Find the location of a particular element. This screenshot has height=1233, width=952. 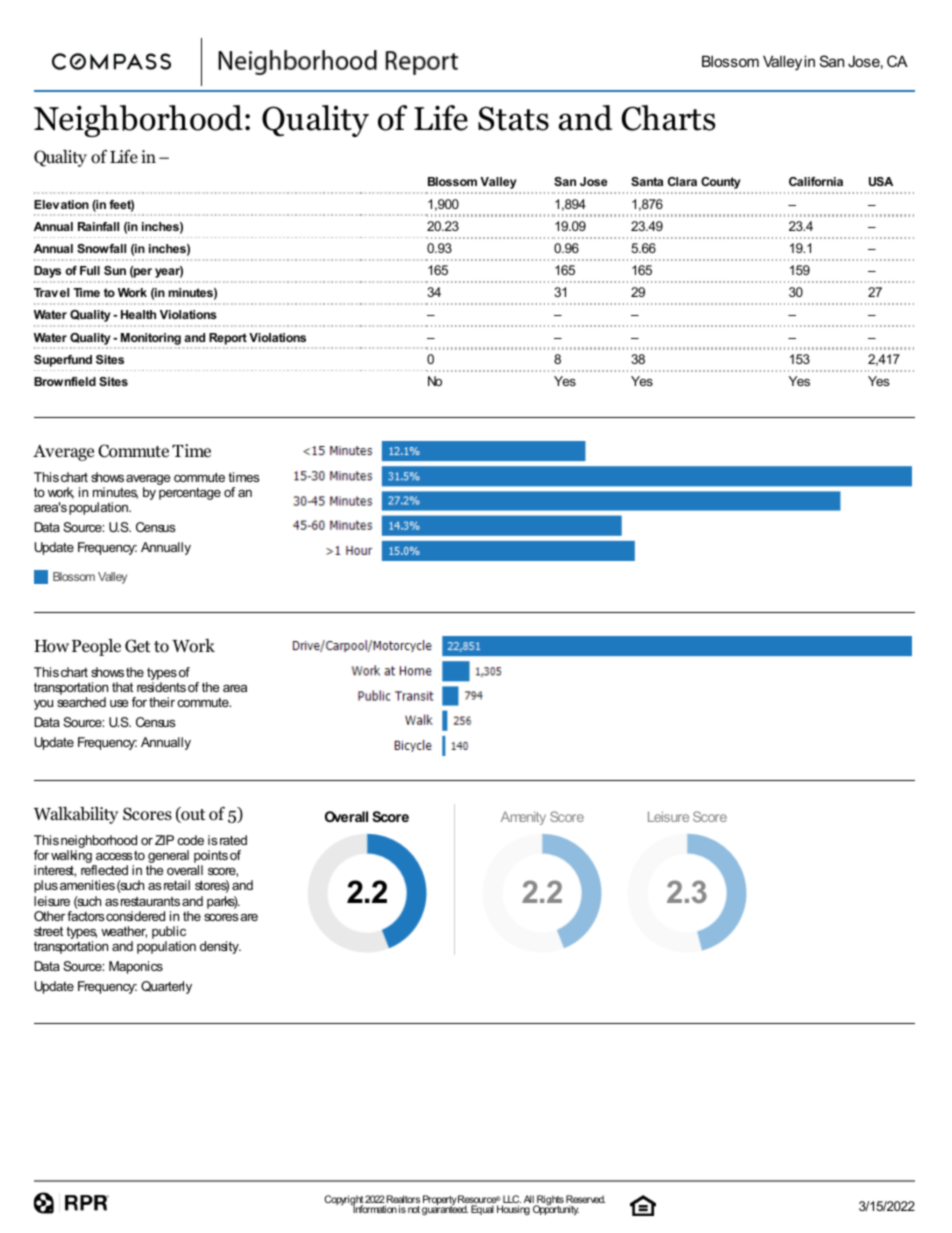

use is located at coordinates (119, 703).
